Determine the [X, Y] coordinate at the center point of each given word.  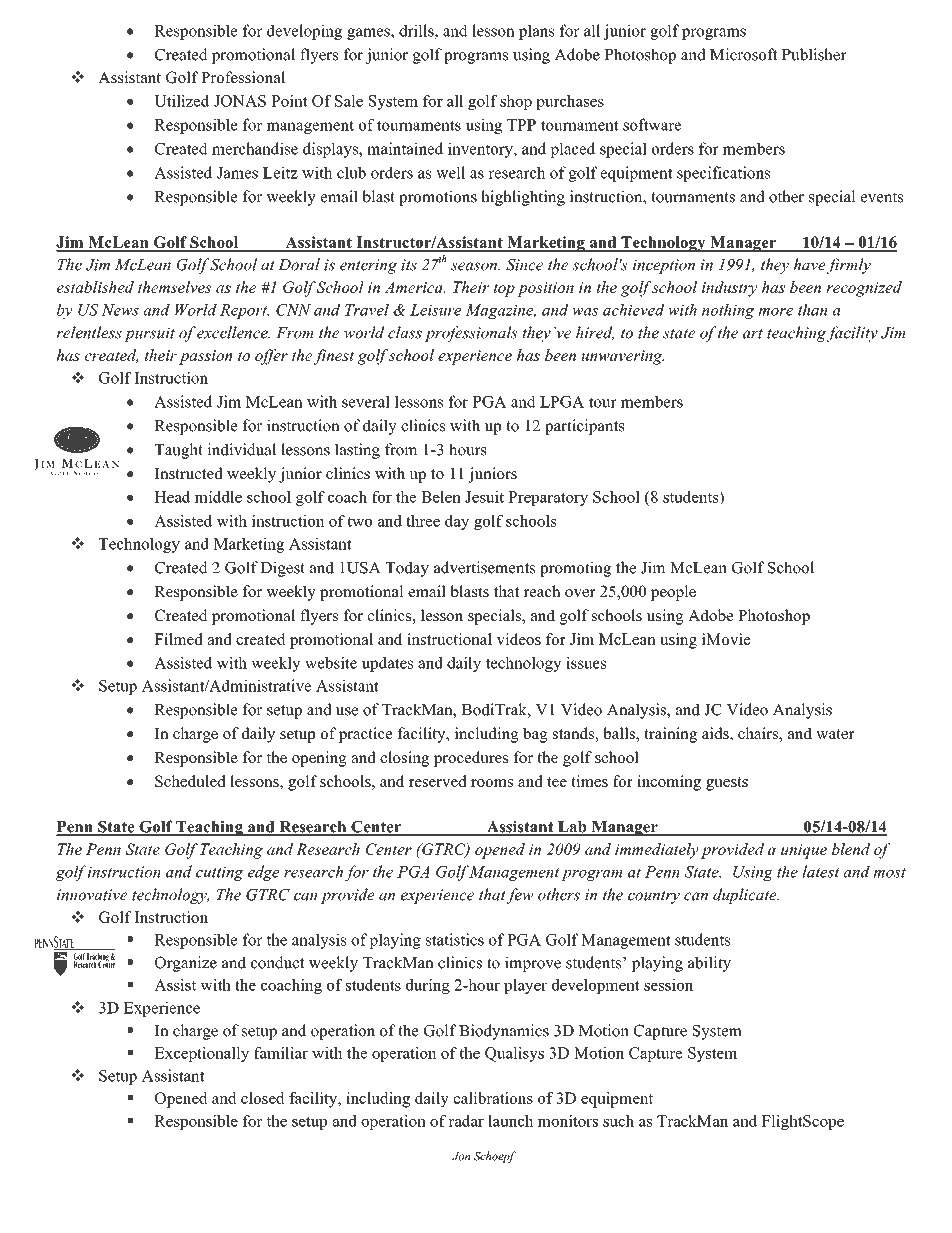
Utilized [182, 101]
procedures [471, 759]
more [775, 312]
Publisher [814, 54]
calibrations [493, 1098]
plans [537, 32]
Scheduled [190, 781]
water [835, 734]
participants [585, 427]
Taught [179, 451]
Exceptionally [201, 1054]
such [618, 1121]
